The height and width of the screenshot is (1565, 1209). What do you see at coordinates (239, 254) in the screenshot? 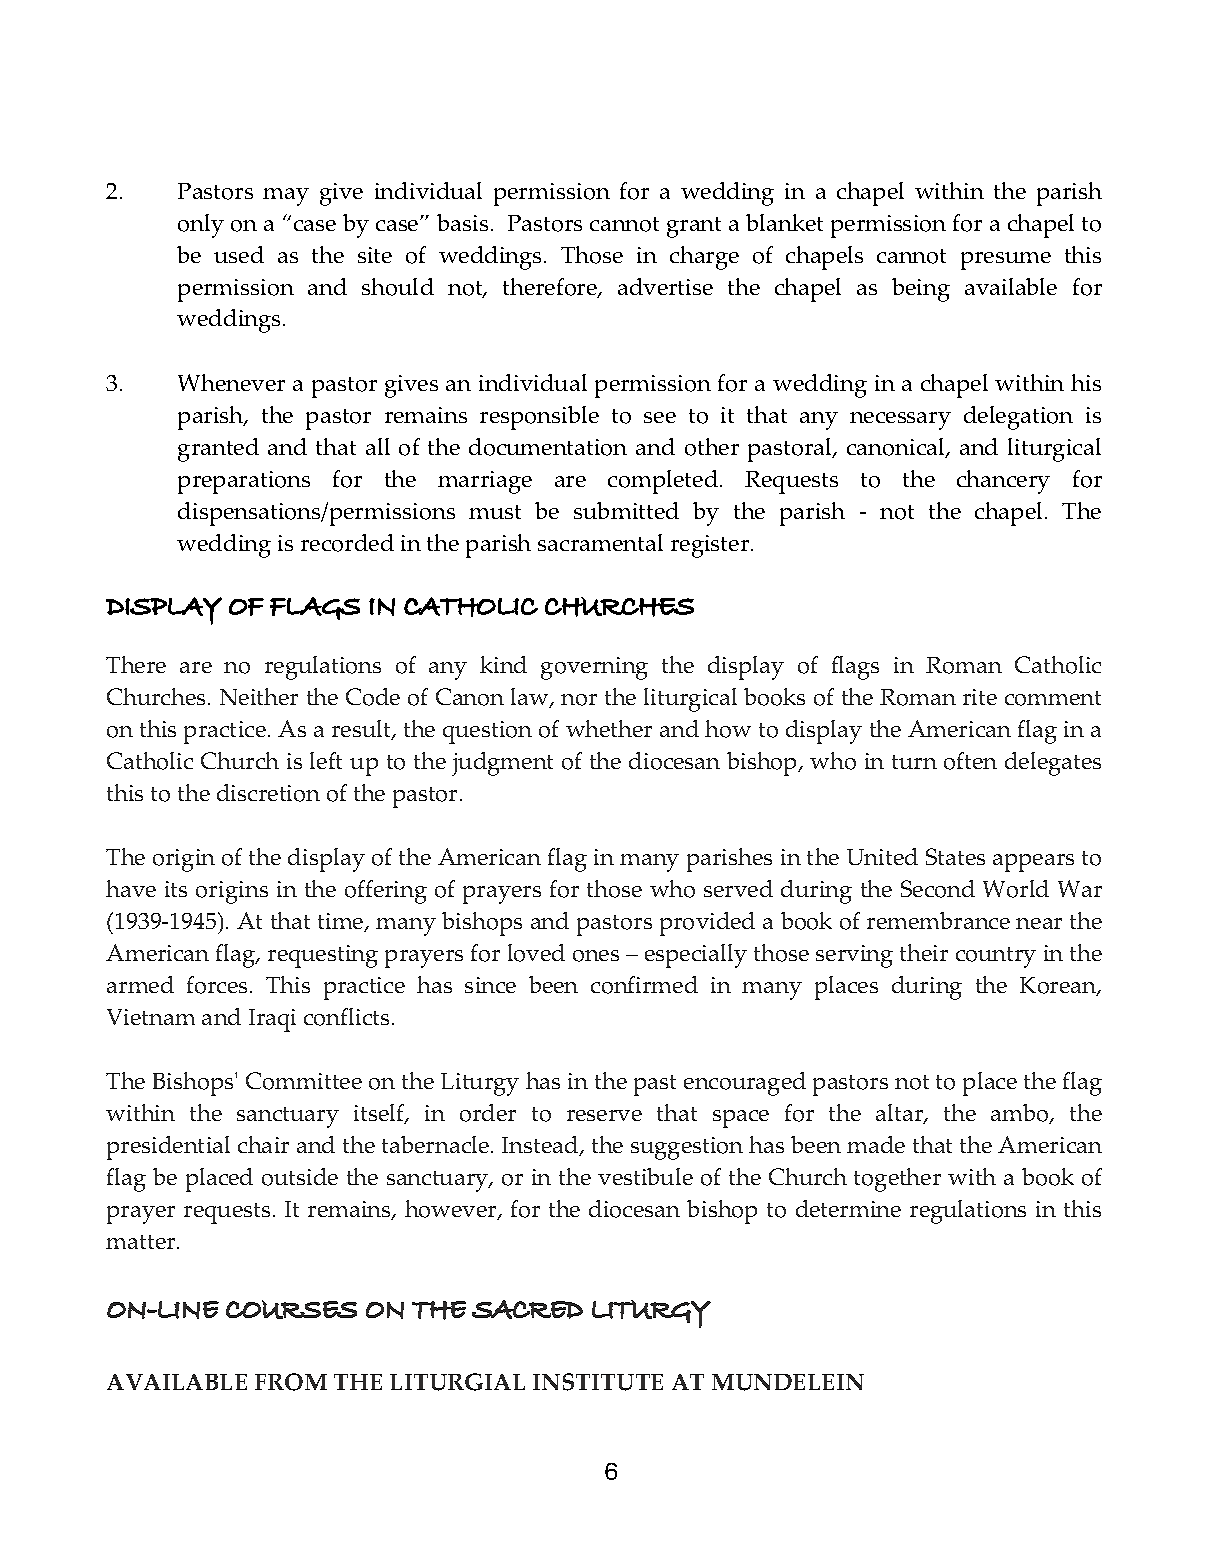
I see `used` at bounding box center [239, 254].
